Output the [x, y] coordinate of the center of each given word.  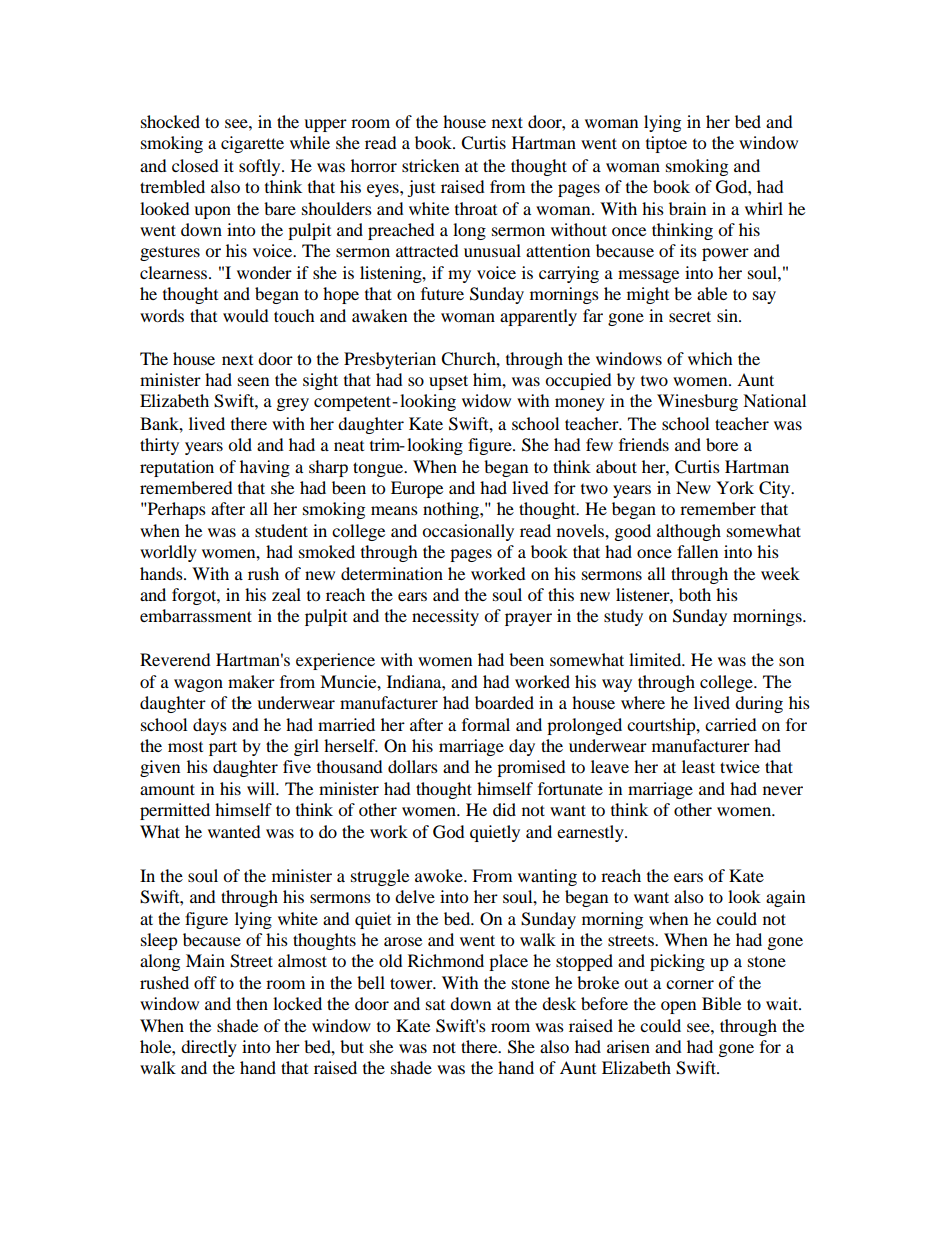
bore [722, 444]
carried [731, 724]
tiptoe [666, 144]
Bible [721, 1003]
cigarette [252, 144]
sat [435, 1005]
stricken [430, 165]
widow [486, 400]
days [210, 726]
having [265, 468]
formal [486, 724]
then [252, 1003]
